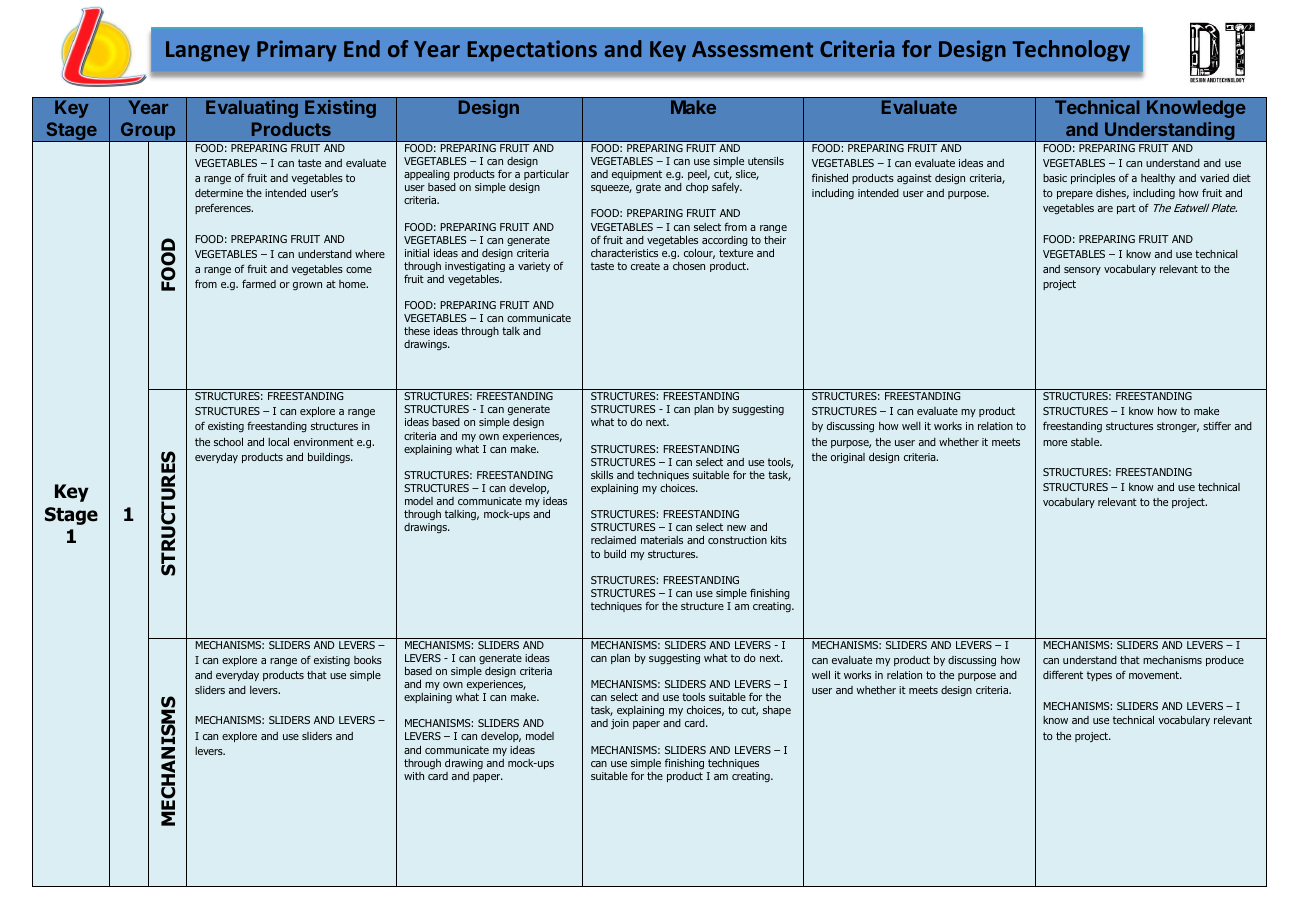 The image size is (1308, 924). I want to click on Assessment, so click(752, 49).
